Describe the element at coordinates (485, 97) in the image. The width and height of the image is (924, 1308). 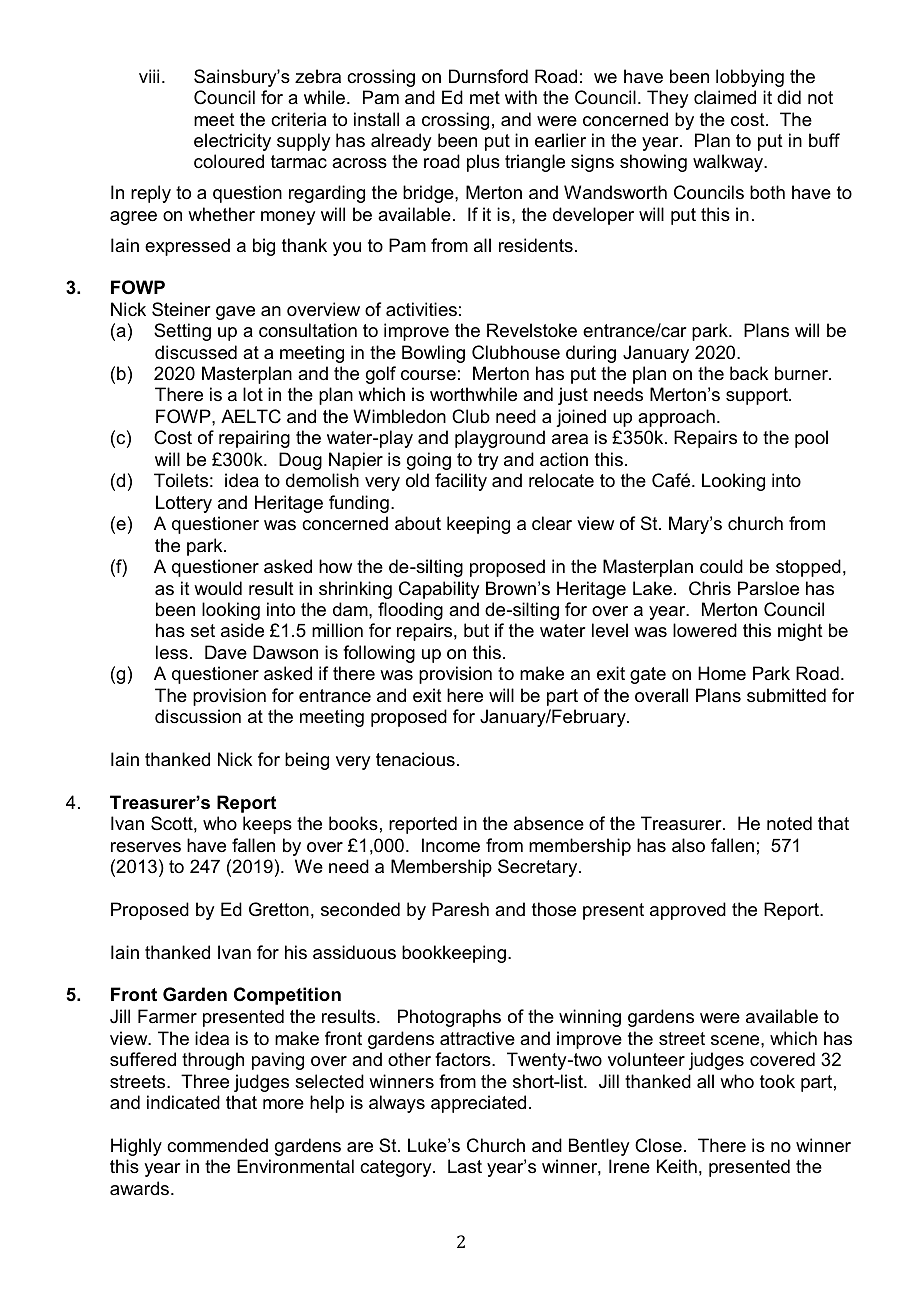
I see `met` at that location.
